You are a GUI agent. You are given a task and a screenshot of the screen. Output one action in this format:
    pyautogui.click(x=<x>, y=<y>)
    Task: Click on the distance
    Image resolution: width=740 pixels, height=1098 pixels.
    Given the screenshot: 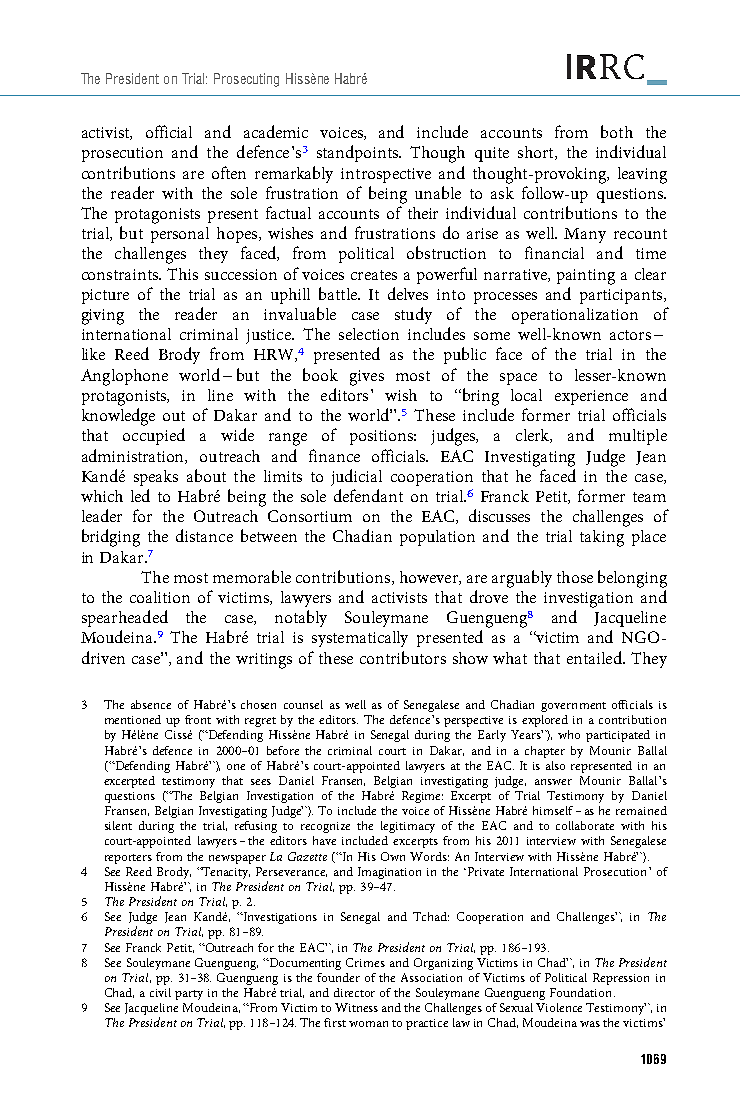 What is the action you would take?
    pyautogui.click(x=204, y=535)
